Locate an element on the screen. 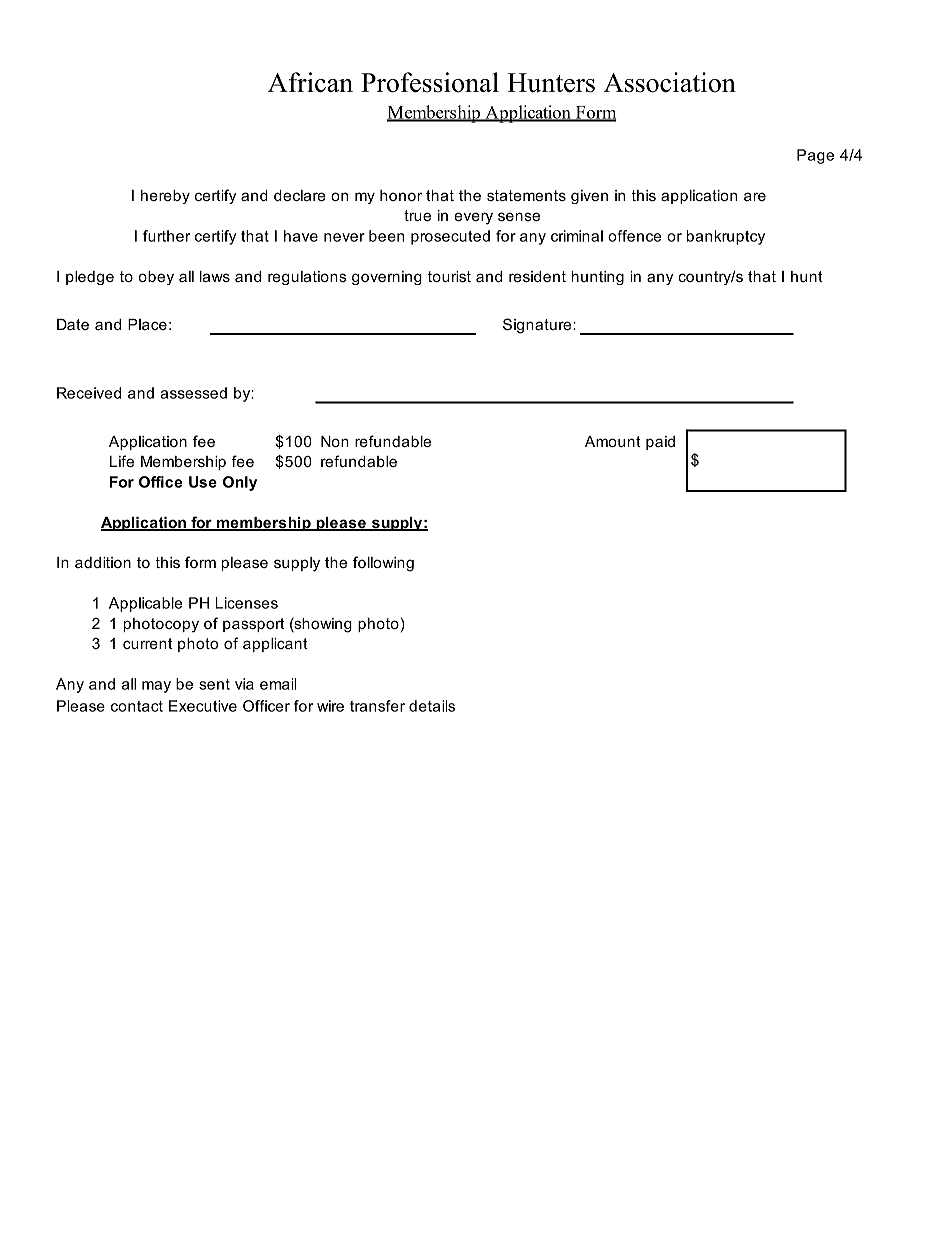 Image resolution: width=952 pixels, height=1233 pixels. bankruptcy is located at coordinates (726, 237).
